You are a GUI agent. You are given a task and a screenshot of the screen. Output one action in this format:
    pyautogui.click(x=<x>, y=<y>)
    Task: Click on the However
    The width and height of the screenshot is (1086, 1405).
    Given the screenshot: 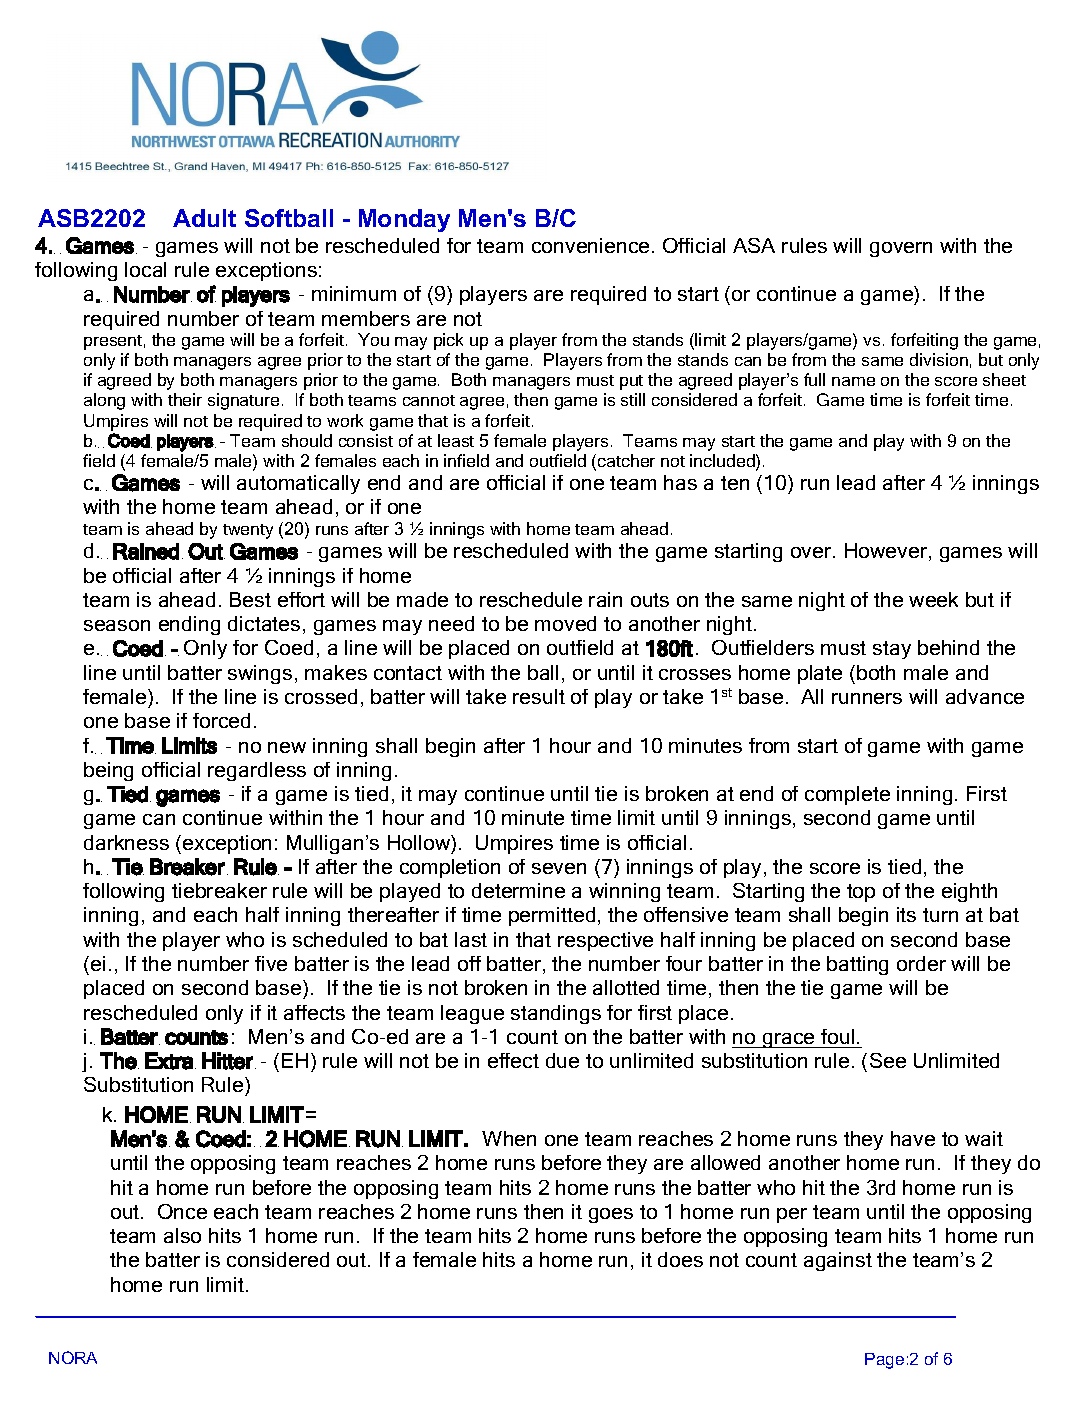 What is the action you would take?
    pyautogui.click(x=887, y=552)
